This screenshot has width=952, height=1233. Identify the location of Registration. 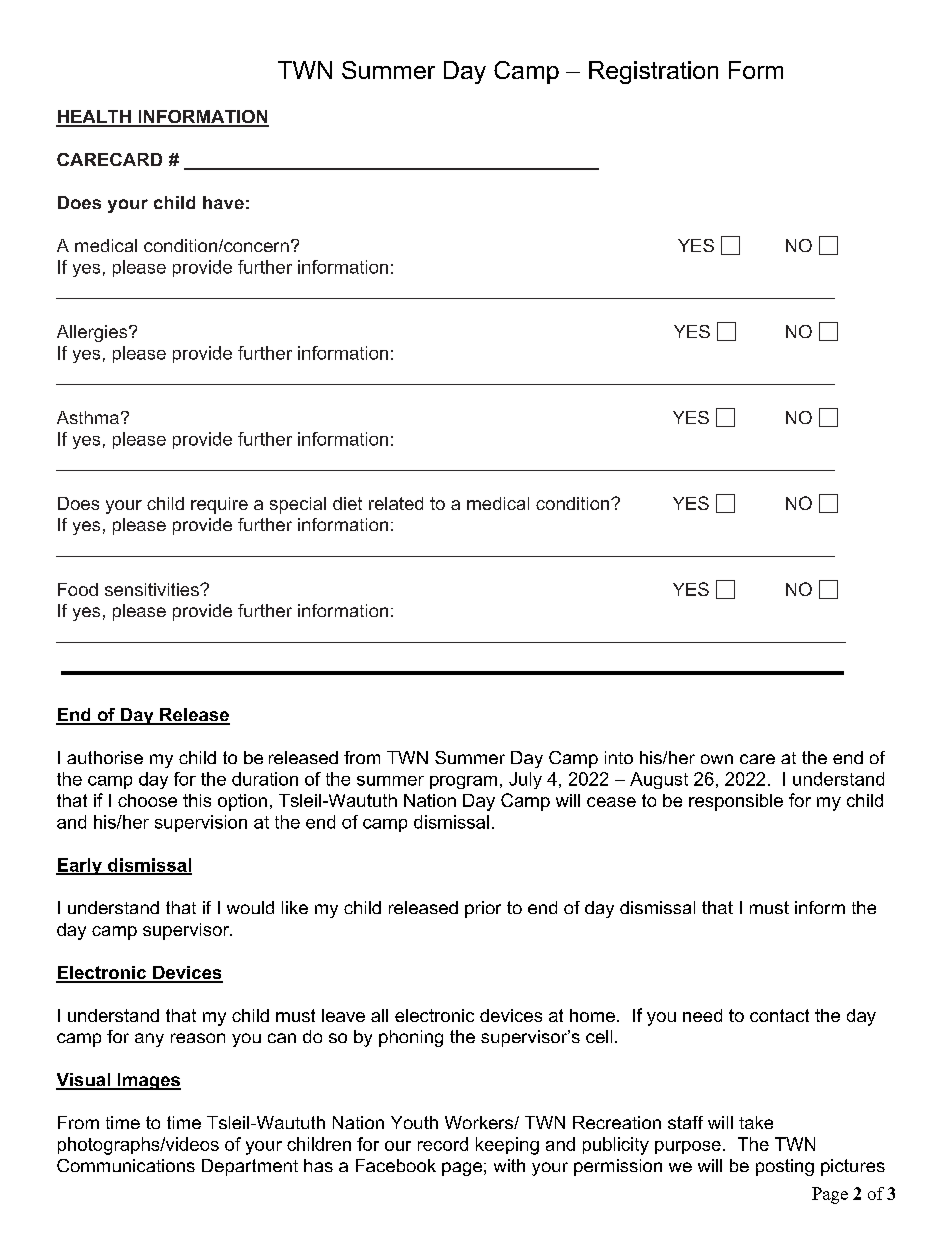
(653, 72).
